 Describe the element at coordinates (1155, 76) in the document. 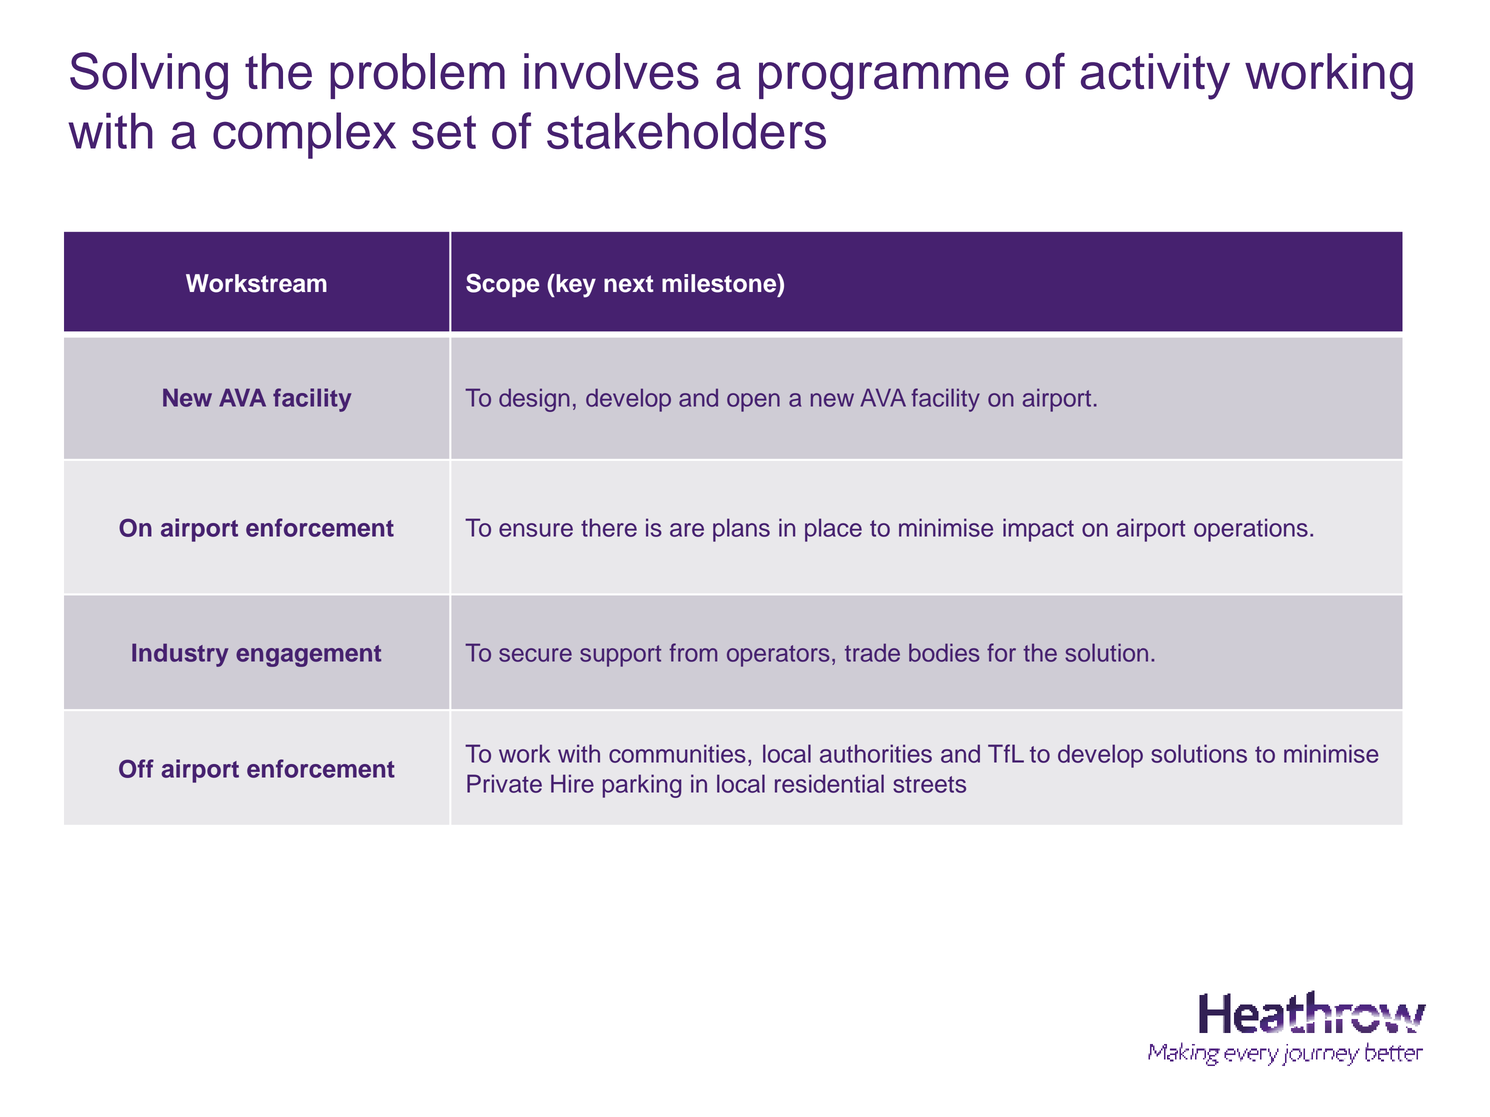

I see `activity` at that location.
